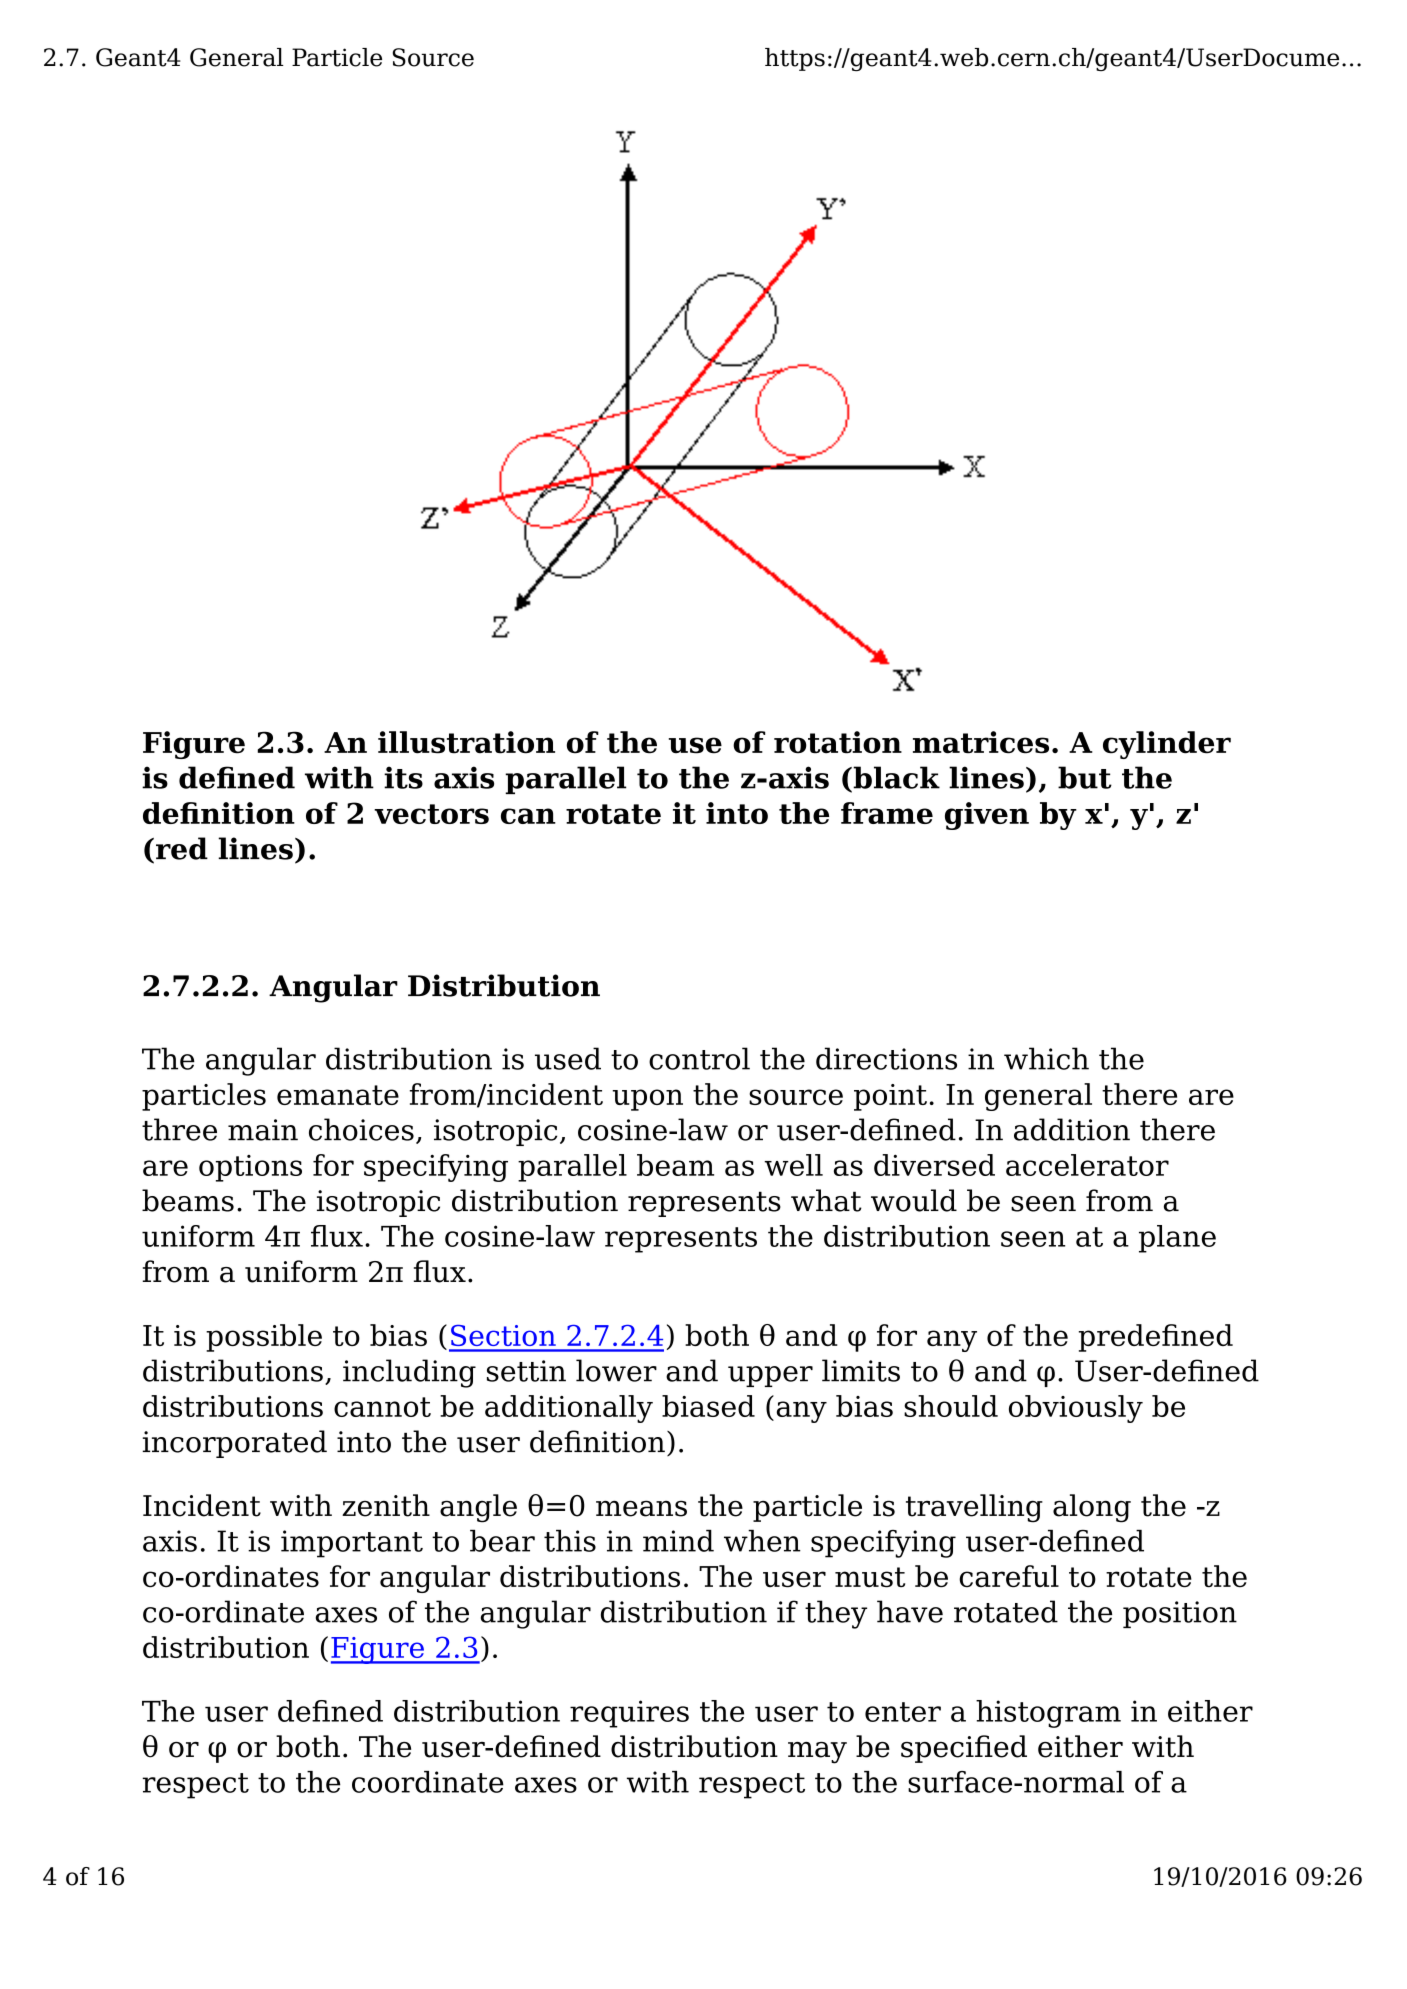 The image size is (1407, 1989). Describe the element at coordinates (981, 742) in the screenshot. I see `matrices` at that location.
